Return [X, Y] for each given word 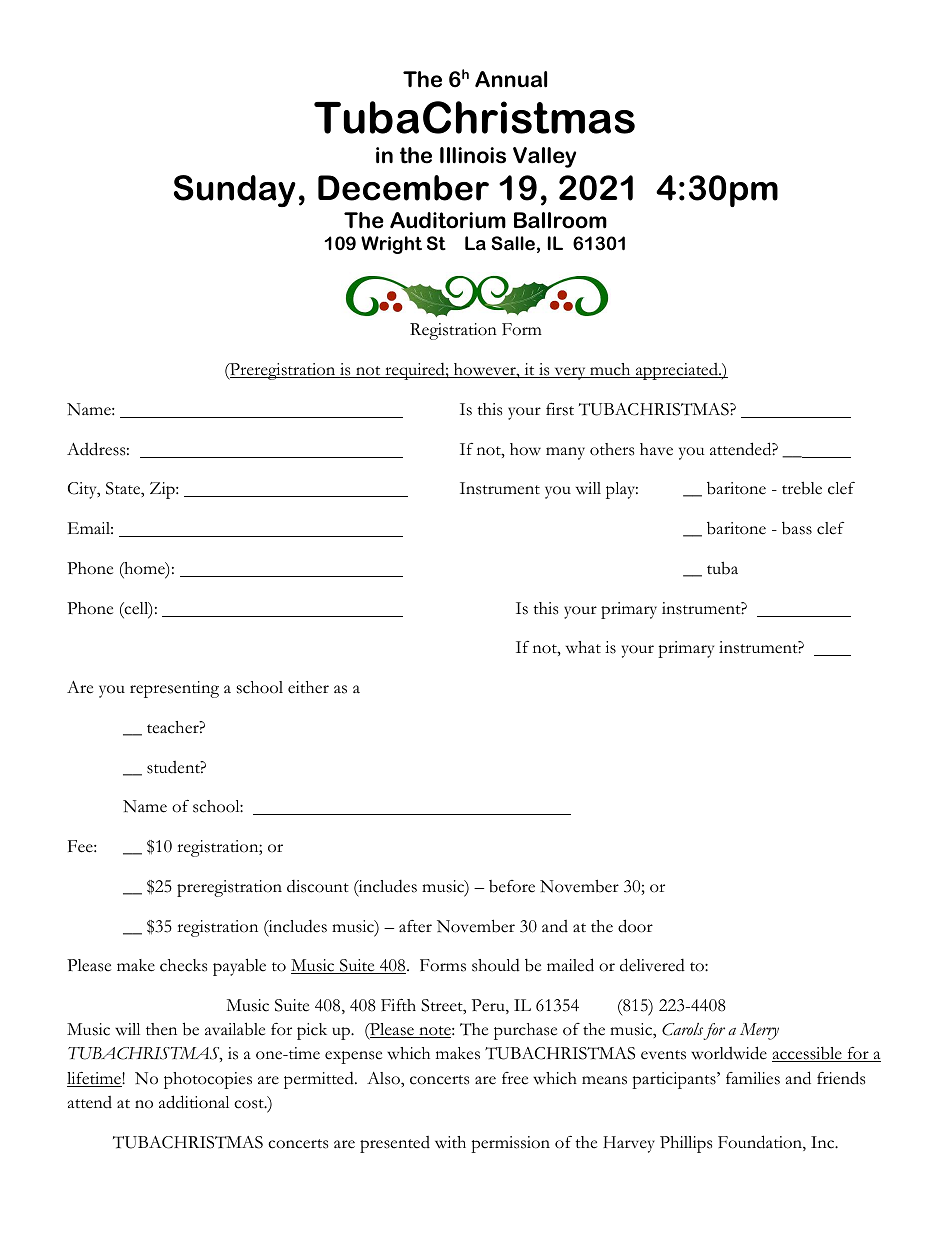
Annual [511, 79]
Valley [544, 157]
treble [802, 488]
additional [194, 1102]
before [512, 886]
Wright [391, 245]
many [565, 453]
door [635, 926]
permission [510, 1144]
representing [174, 689]
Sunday [235, 191]
